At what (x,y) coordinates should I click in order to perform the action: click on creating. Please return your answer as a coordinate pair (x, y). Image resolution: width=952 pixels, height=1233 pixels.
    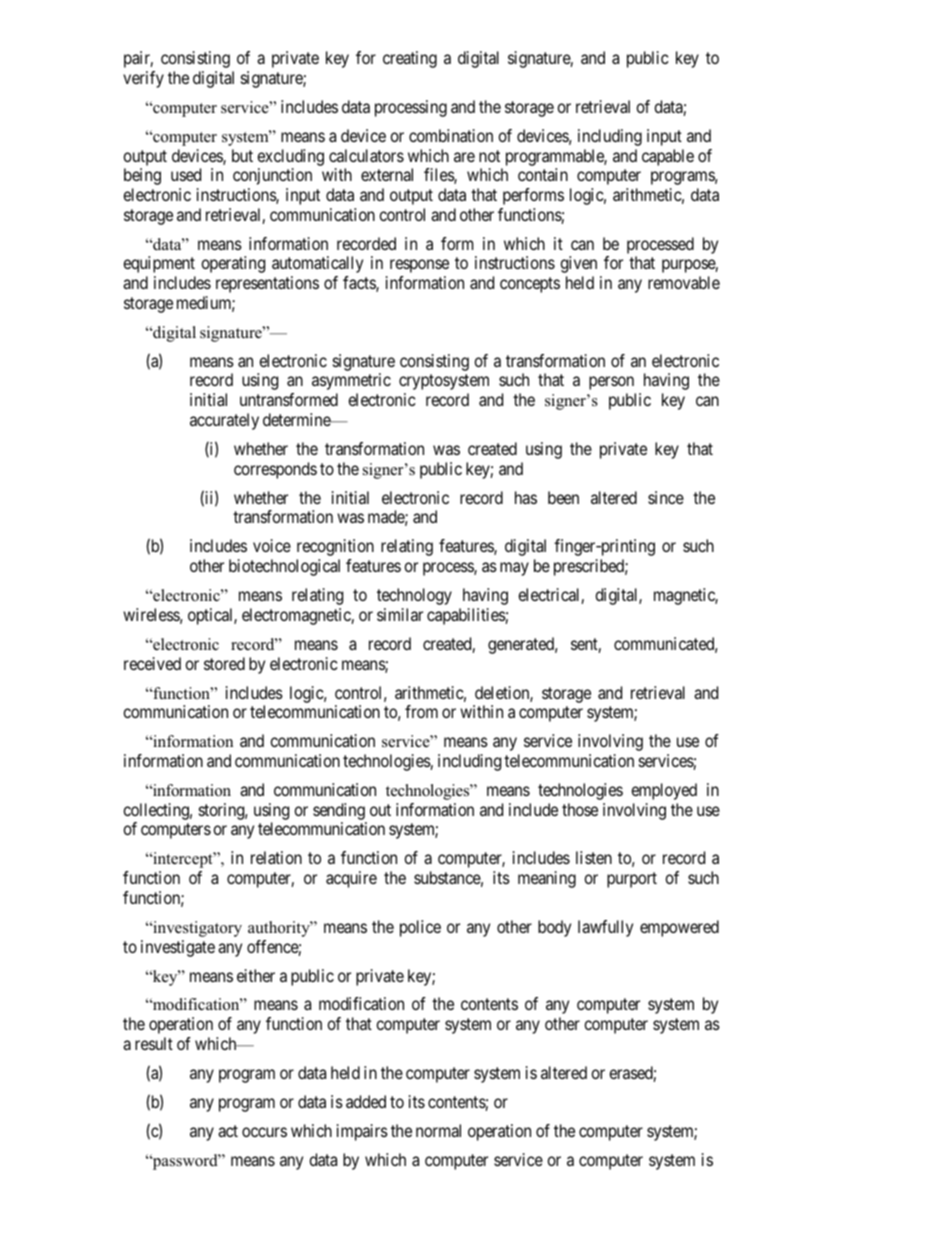
    Looking at the image, I should click on (410, 59).
